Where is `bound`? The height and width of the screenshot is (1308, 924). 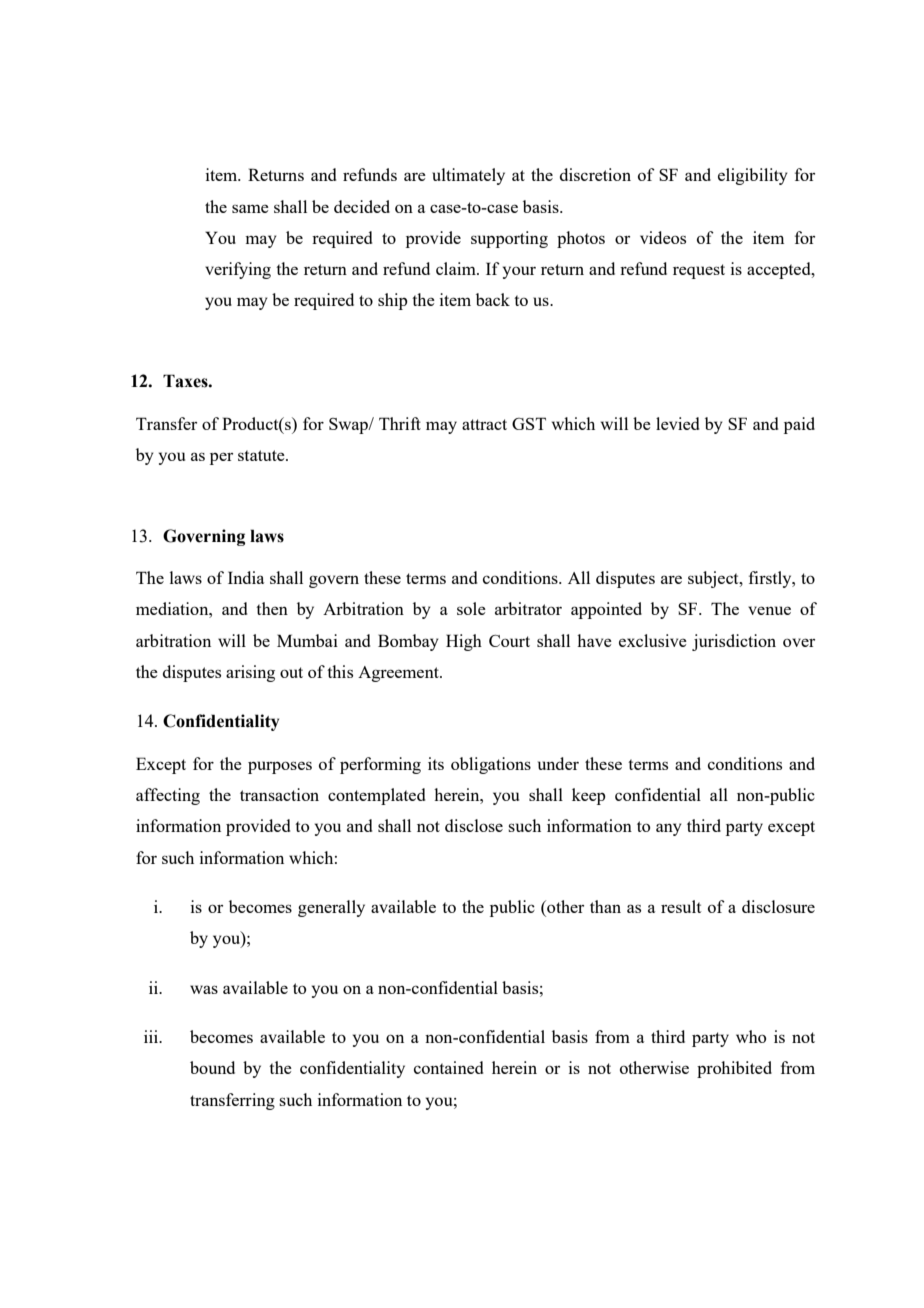
bound is located at coordinates (212, 1067).
